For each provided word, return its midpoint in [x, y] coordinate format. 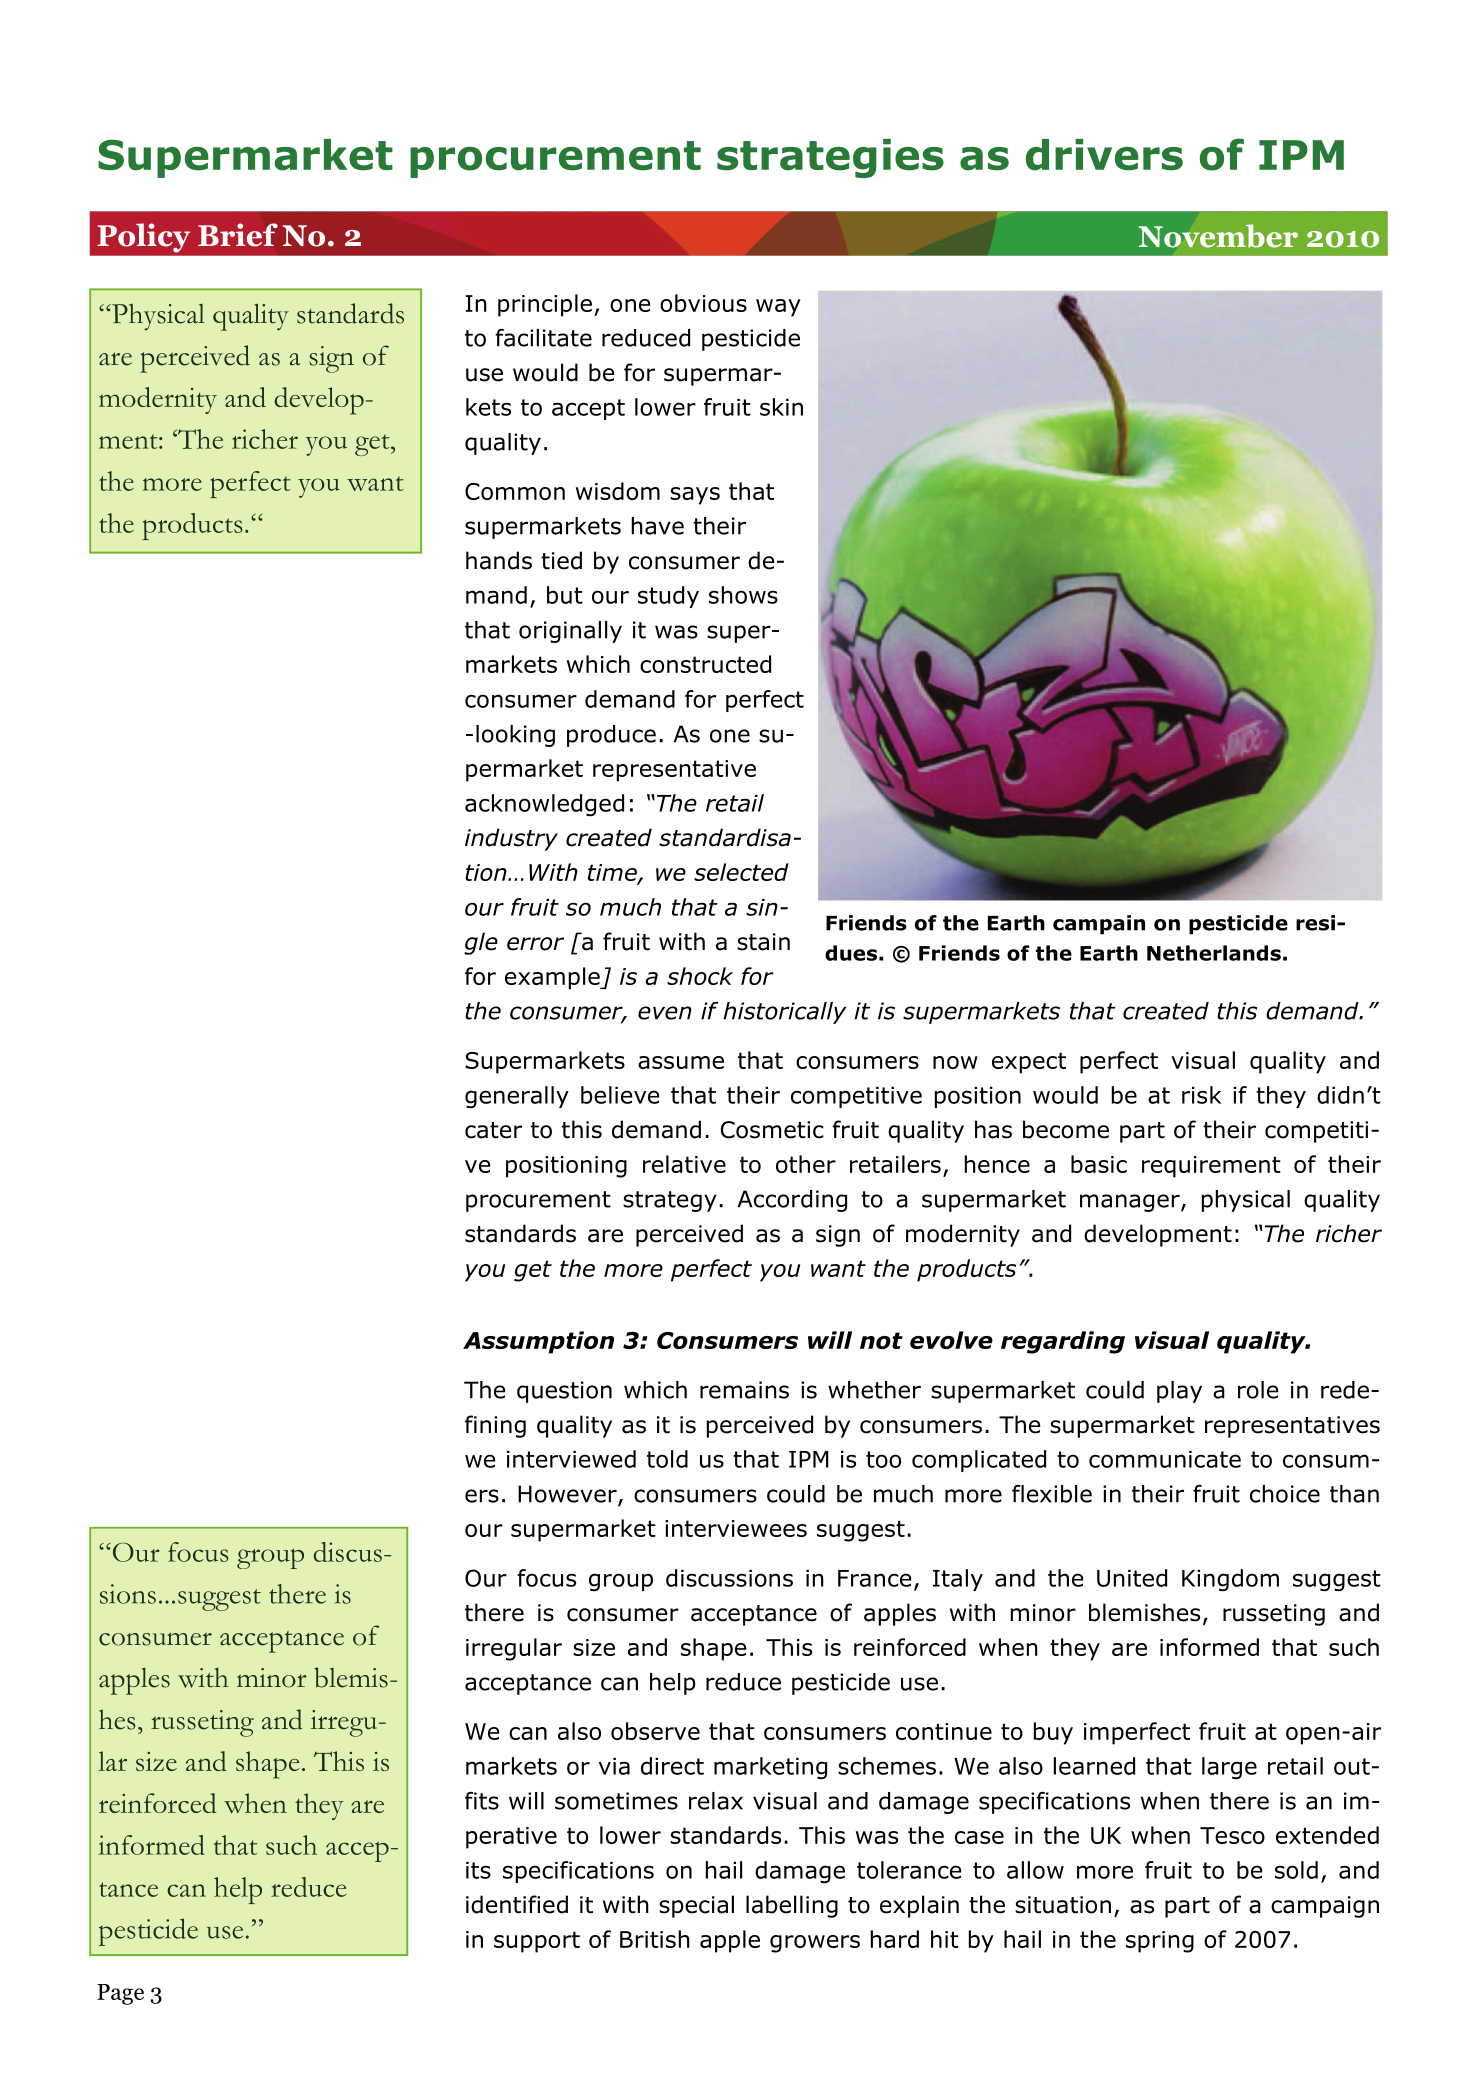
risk [1201, 1095]
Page [120, 1994]
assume [681, 1062]
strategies [830, 158]
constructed [705, 664]
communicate [1165, 1459]
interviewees [736, 1528]
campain [1099, 925]
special [696, 1906]
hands [499, 560]
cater [493, 1130]
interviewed [571, 1459]
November [1218, 236]
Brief [238, 235]
